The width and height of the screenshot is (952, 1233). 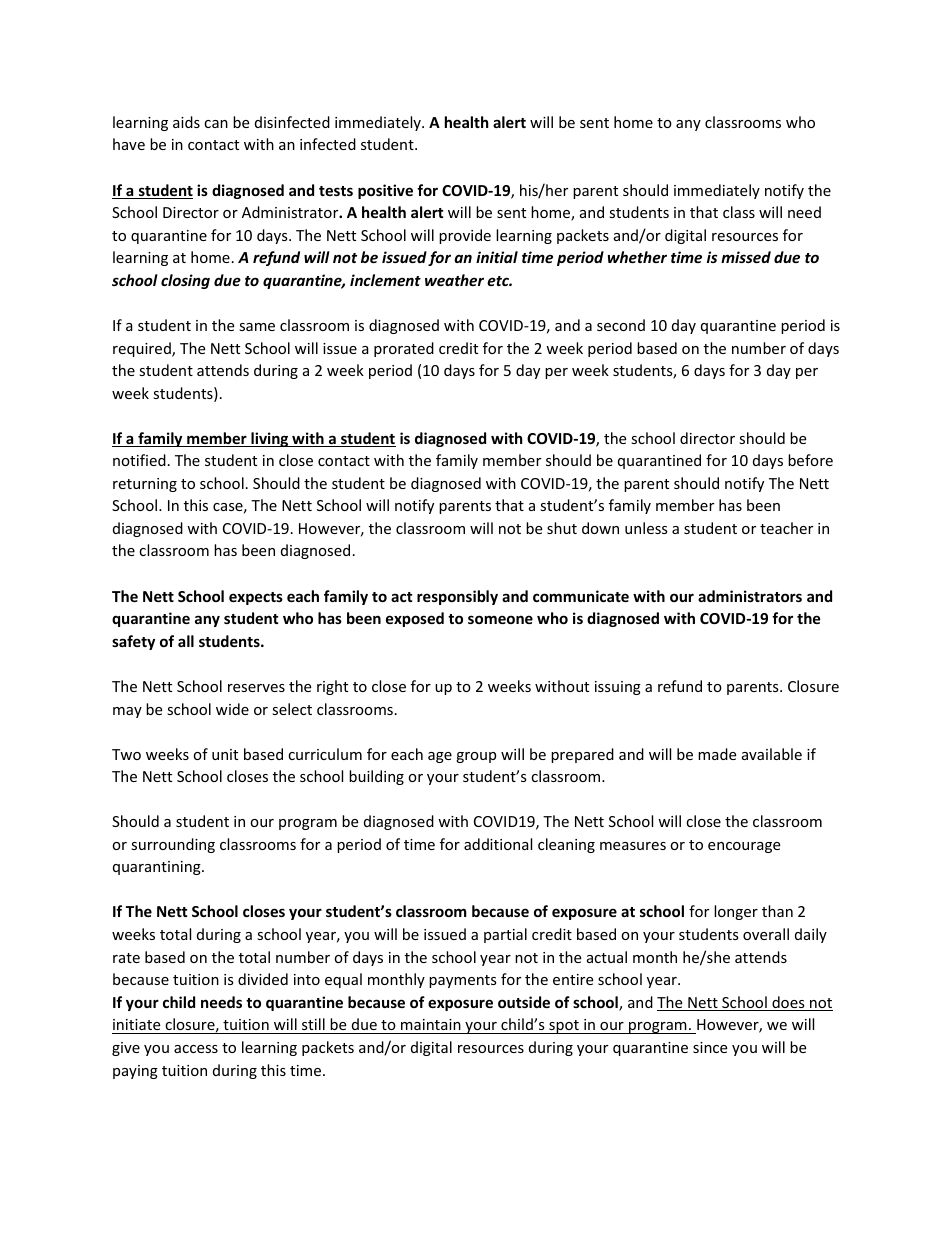 I want to click on positive, so click(x=385, y=191).
